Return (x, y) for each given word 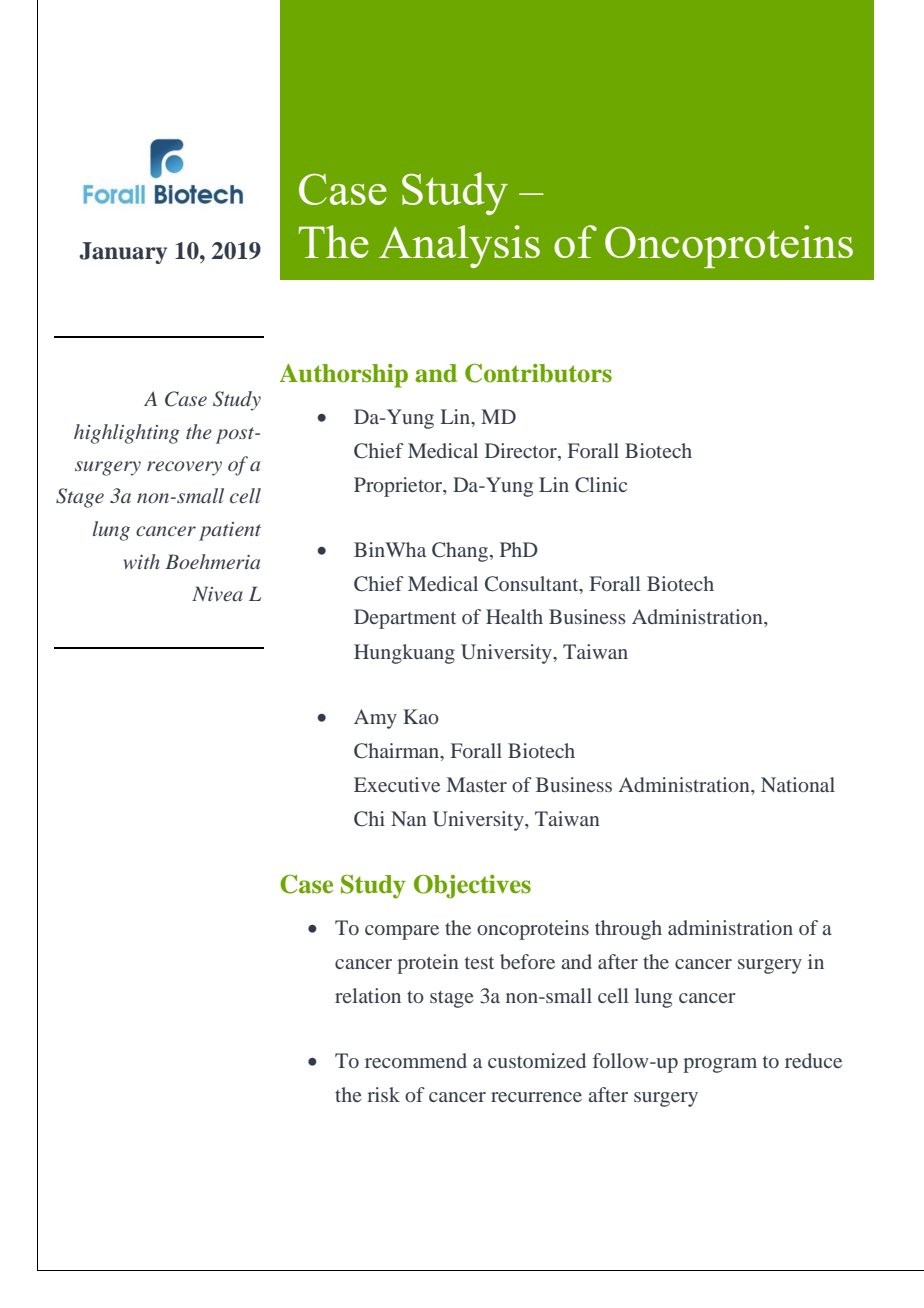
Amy (375, 719)
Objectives (472, 887)
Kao (421, 716)
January (123, 253)
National (798, 784)
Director (522, 450)
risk (383, 1094)
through (628, 930)
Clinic (601, 485)
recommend (416, 1060)
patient (230, 531)
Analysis (459, 246)
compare (402, 932)
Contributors (538, 373)
